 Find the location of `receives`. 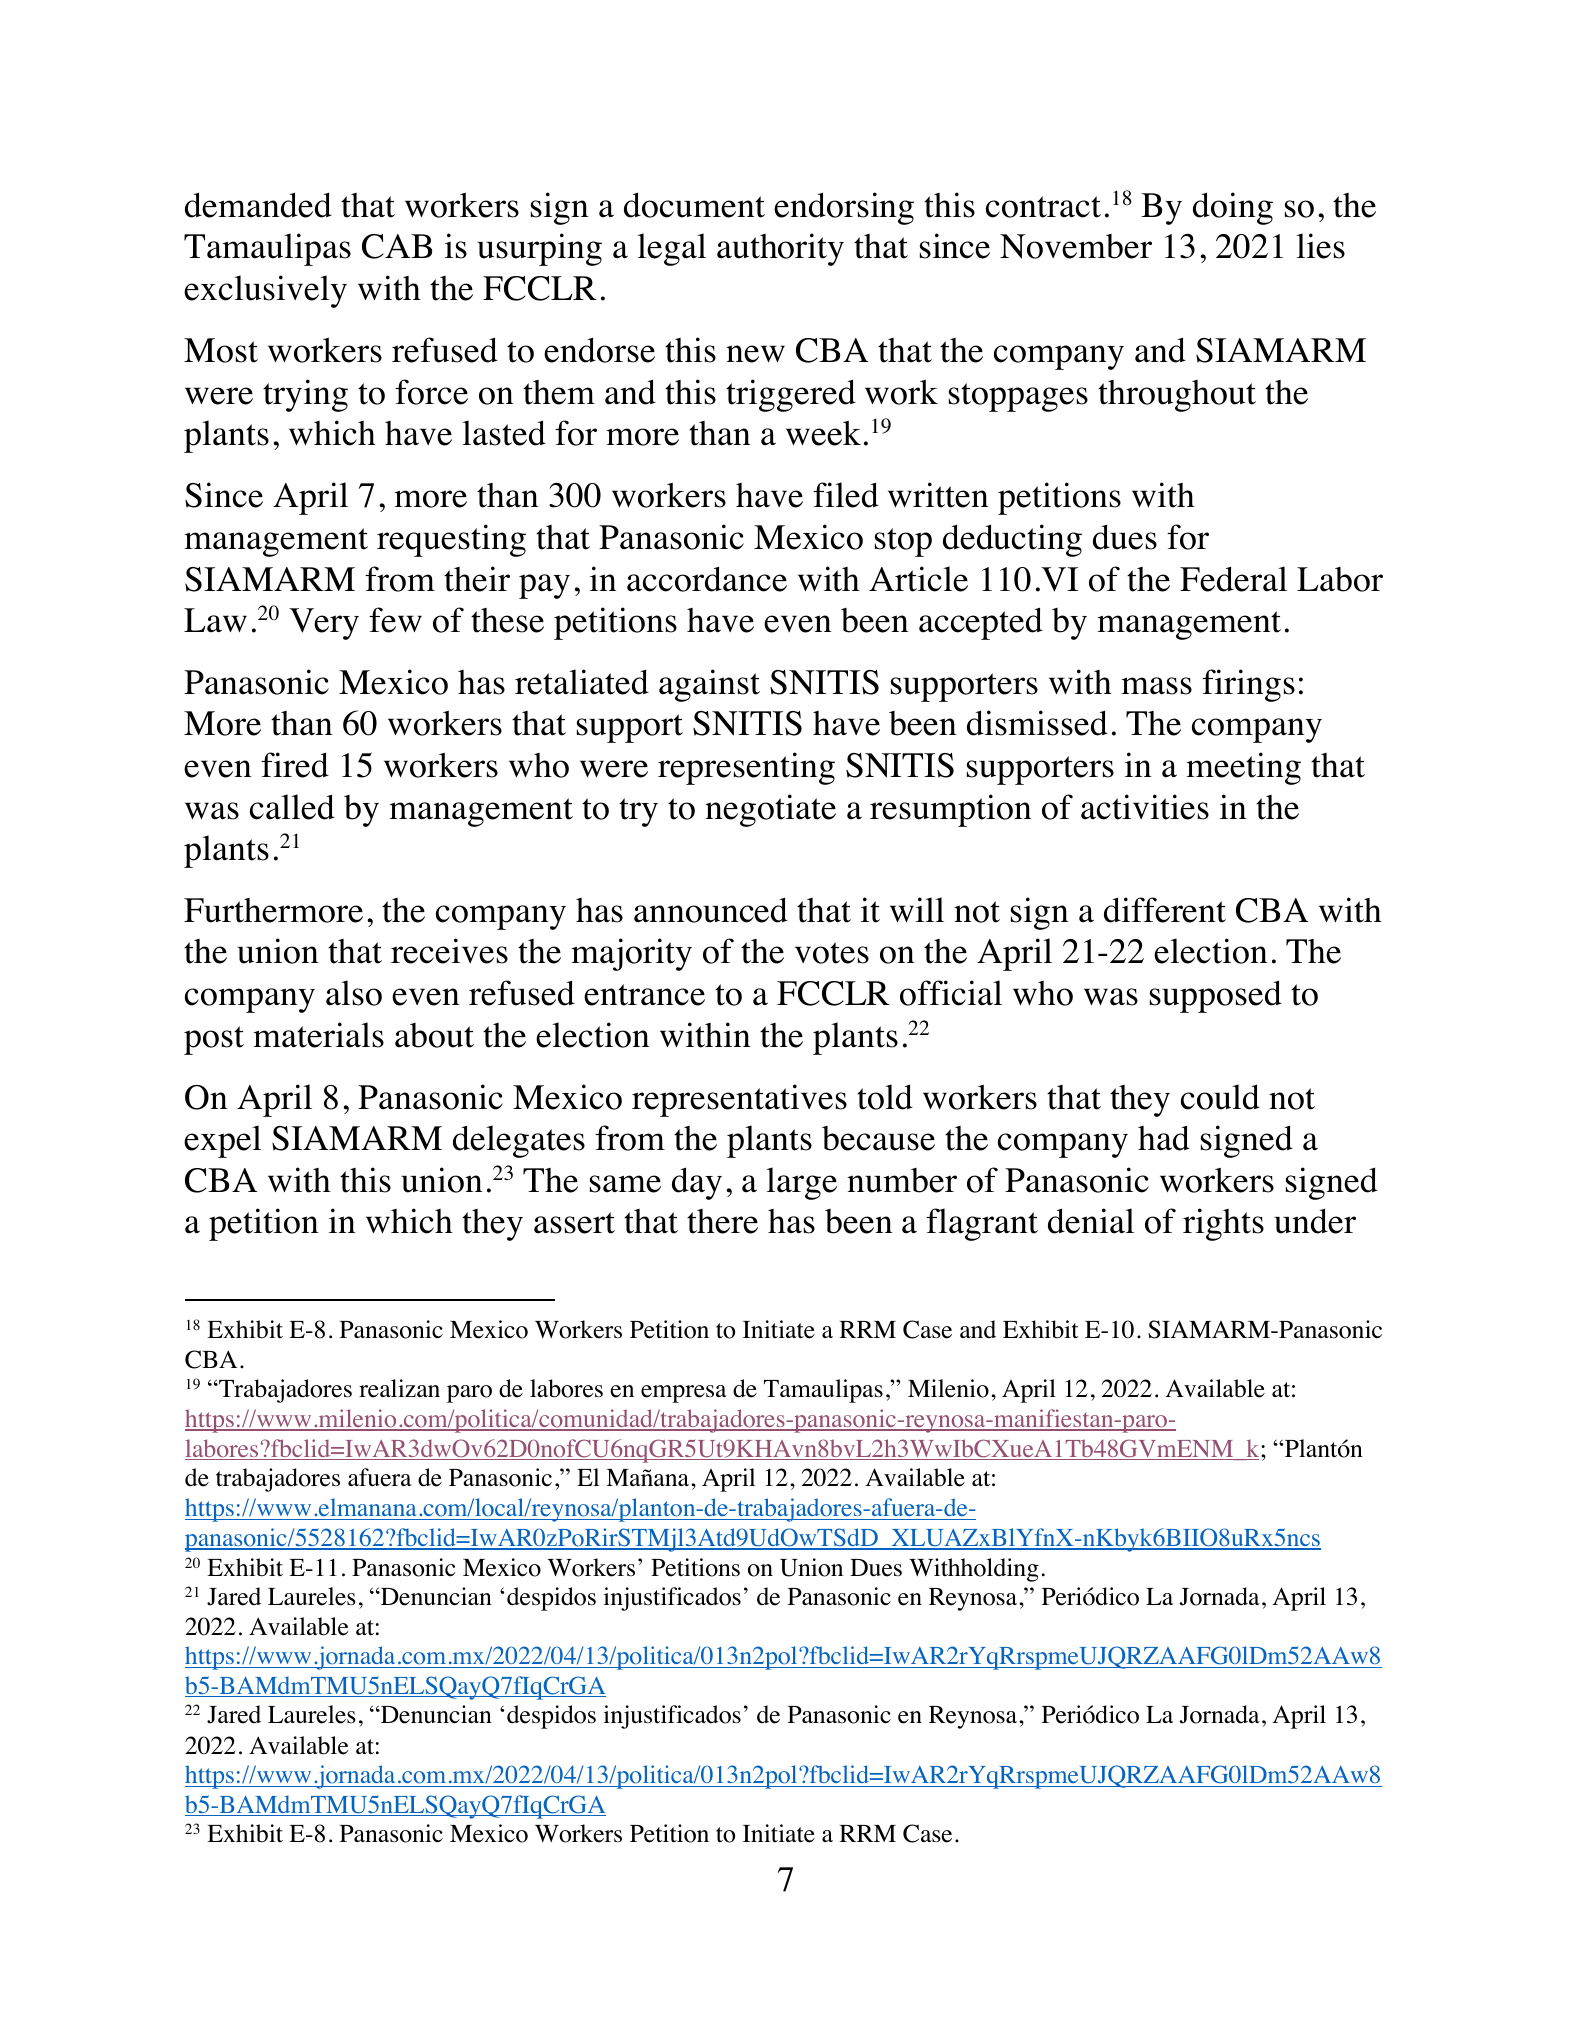

receives is located at coordinates (449, 951).
